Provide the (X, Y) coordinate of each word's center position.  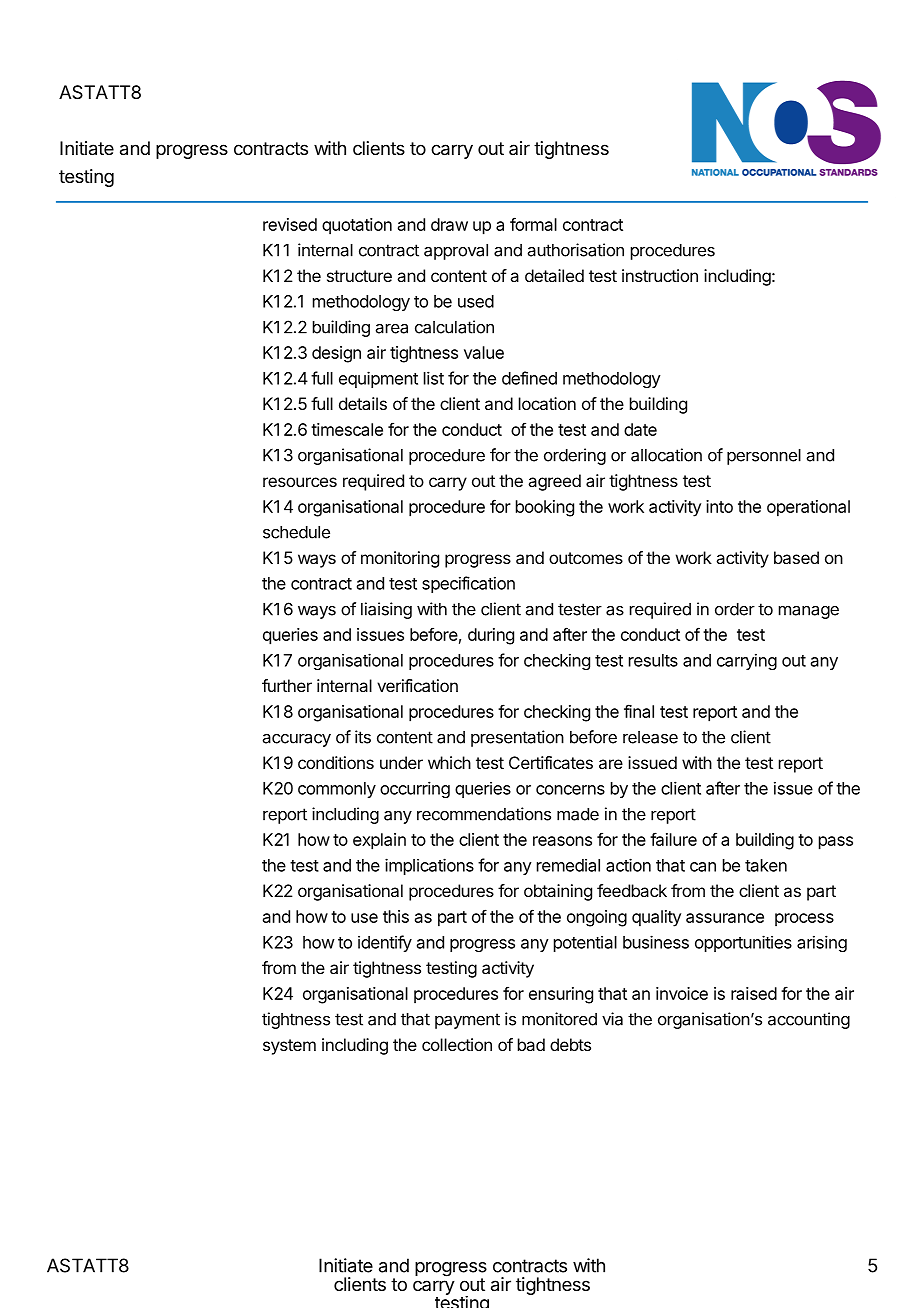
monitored (559, 1019)
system (289, 1047)
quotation (357, 226)
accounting (809, 1020)
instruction (660, 275)
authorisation (576, 250)
